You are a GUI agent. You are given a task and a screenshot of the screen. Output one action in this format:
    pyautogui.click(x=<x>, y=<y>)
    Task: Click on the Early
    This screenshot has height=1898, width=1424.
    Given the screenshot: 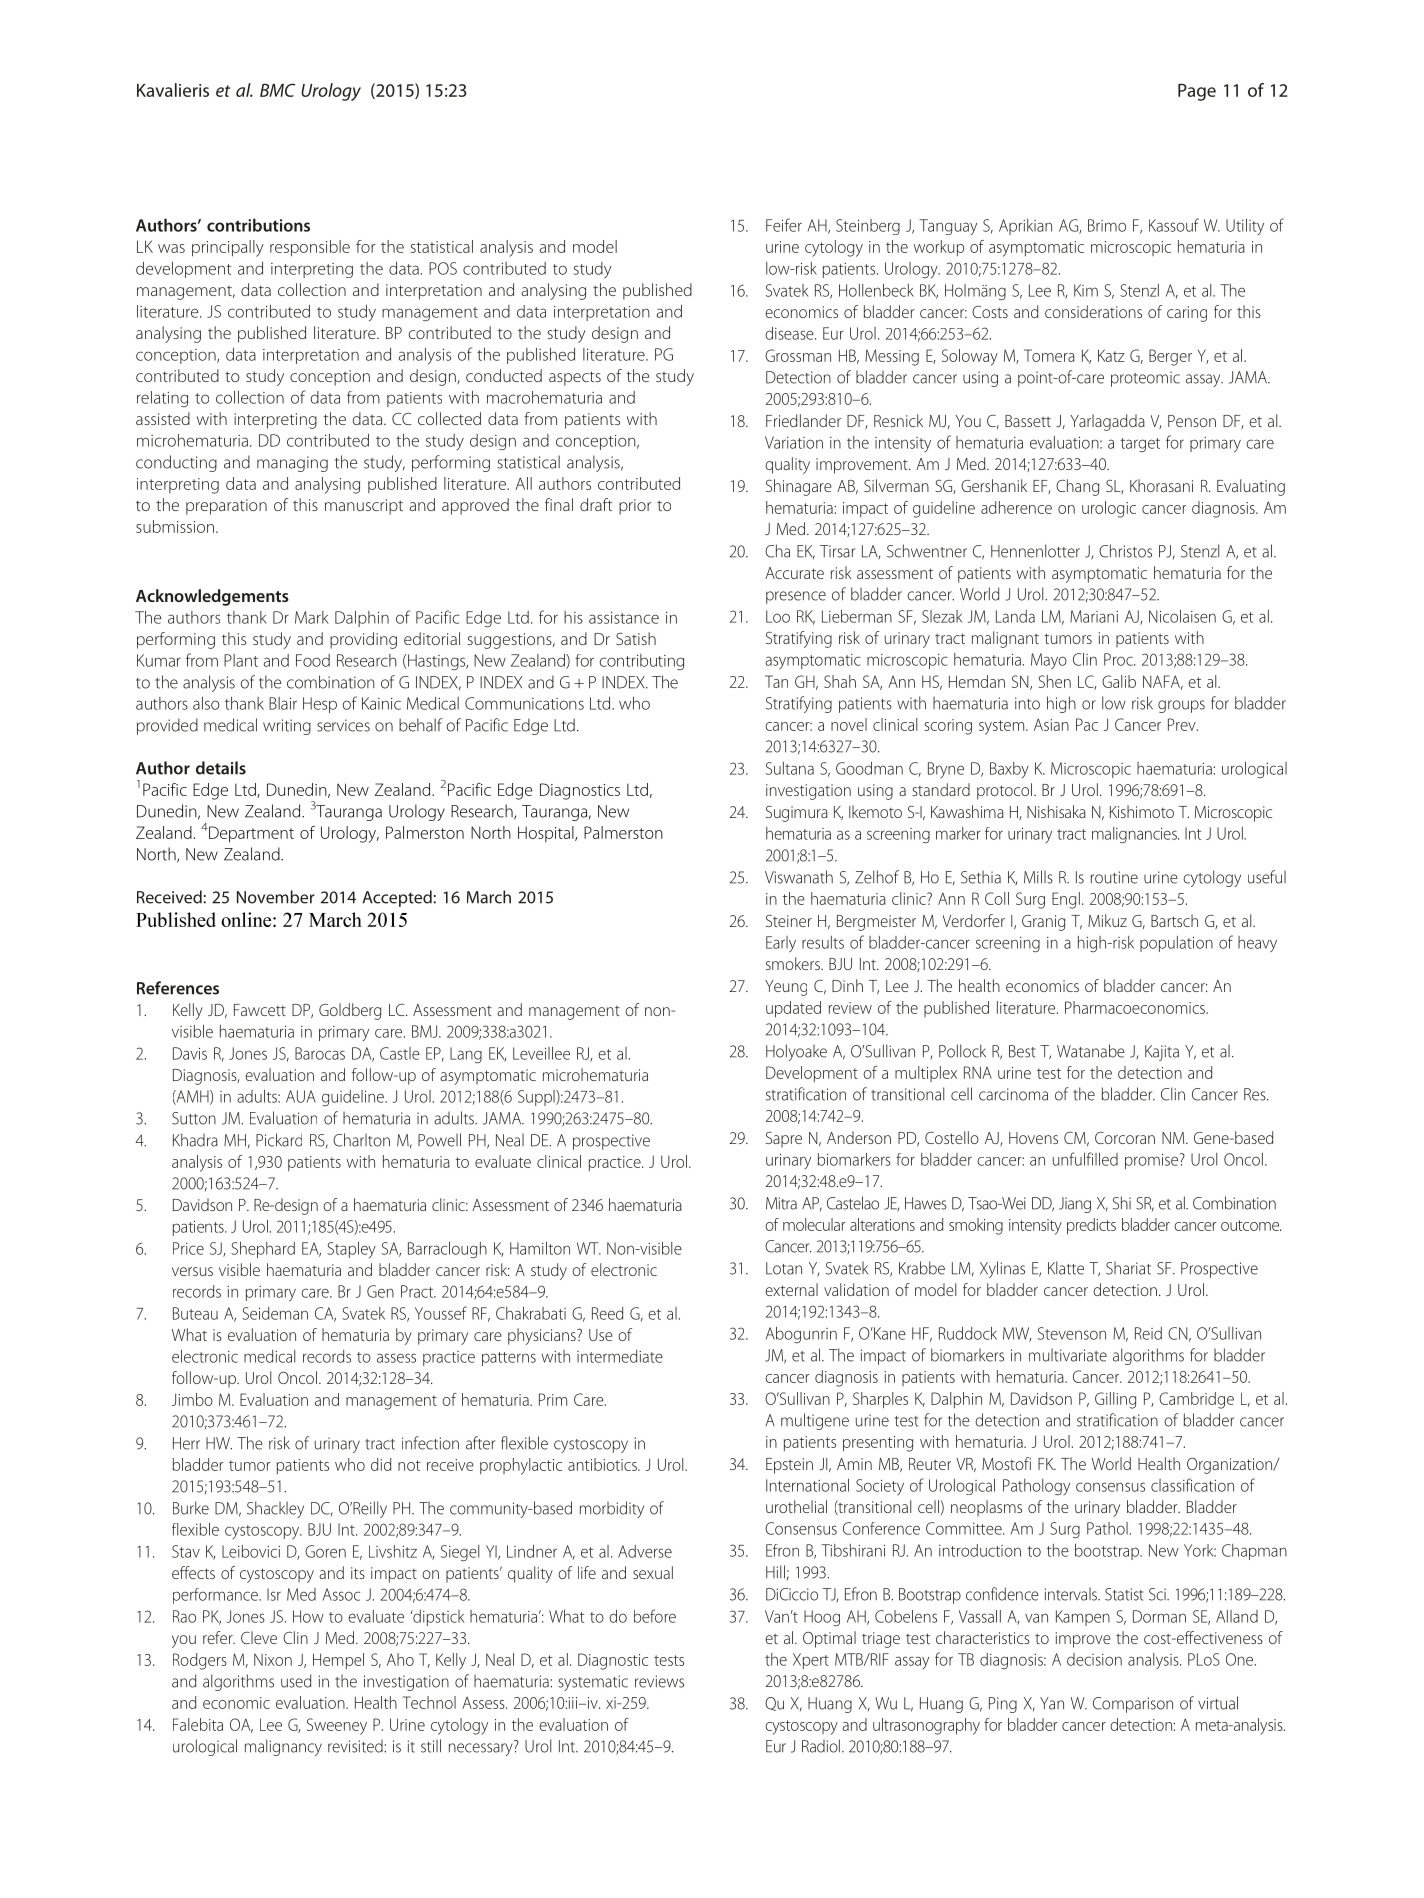 What is the action you would take?
    pyautogui.click(x=781, y=944)
